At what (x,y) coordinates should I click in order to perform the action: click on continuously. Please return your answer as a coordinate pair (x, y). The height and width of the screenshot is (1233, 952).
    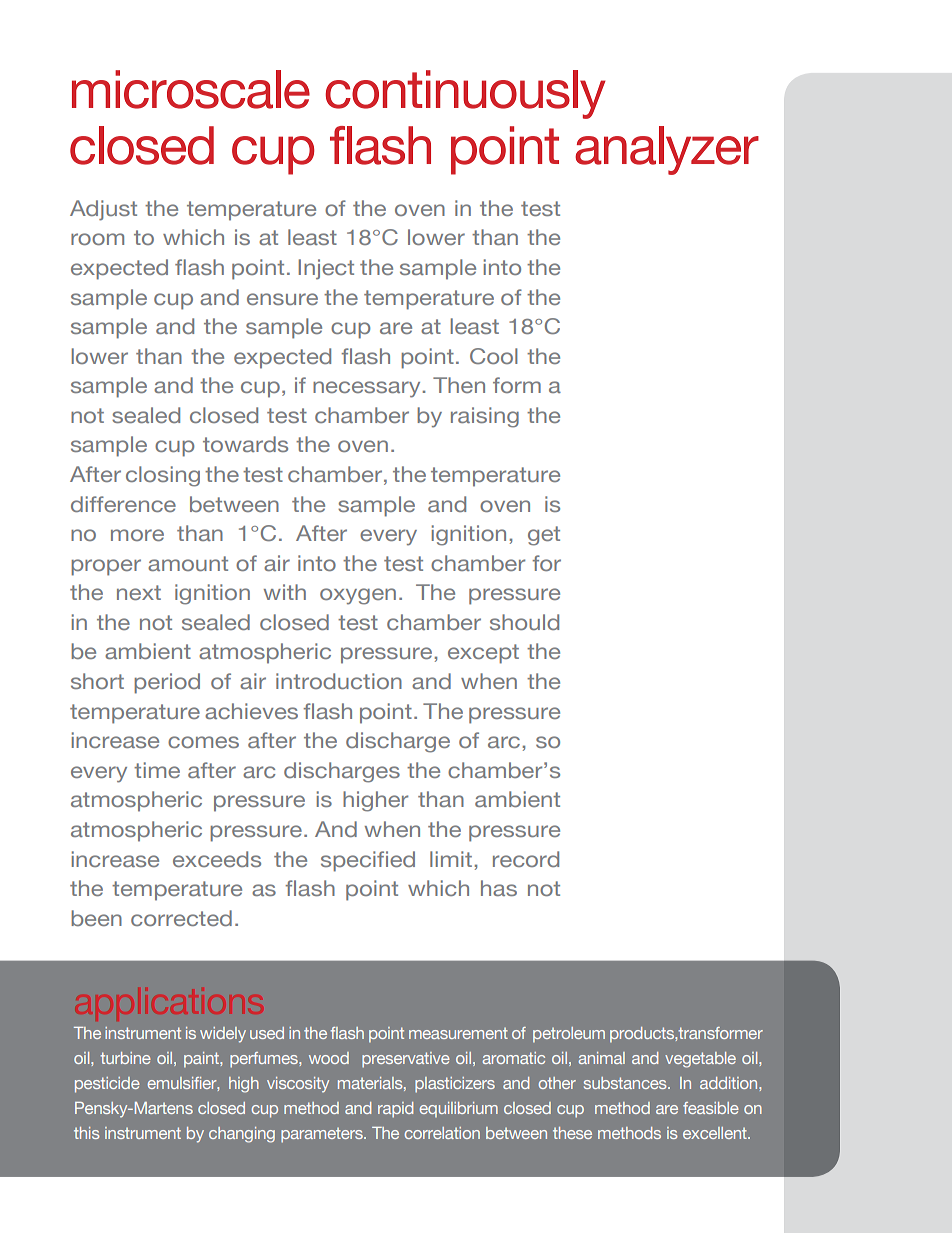
    Looking at the image, I should click on (465, 94).
